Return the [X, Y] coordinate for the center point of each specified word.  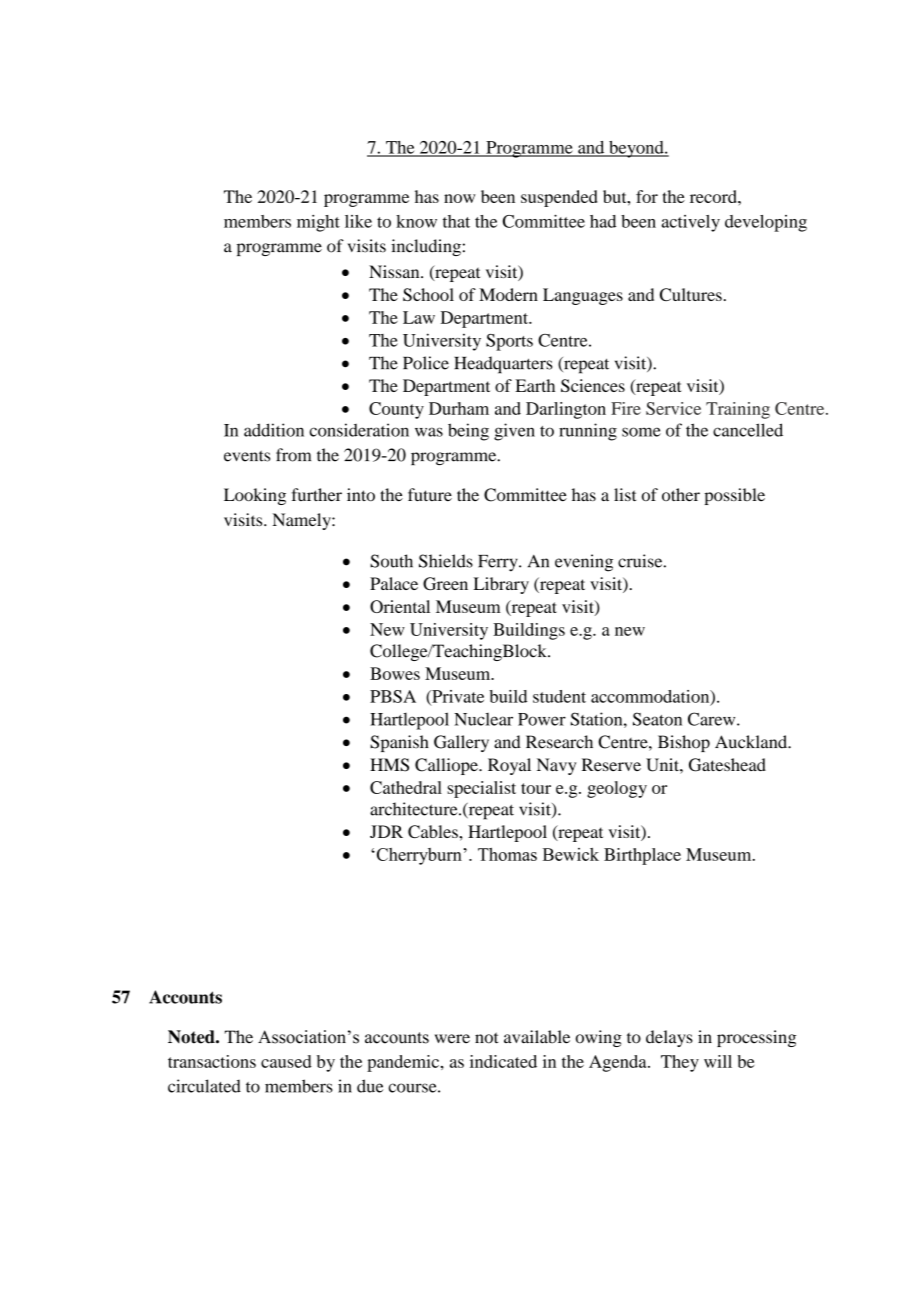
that [456, 221]
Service [673, 408]
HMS [389, 765]
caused [286, 1061]
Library [501, 585]
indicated [503, 1061]
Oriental [400, 606]
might [318, 223]
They [680, 1063]
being [468, 432]
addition [274, 430]
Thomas [507, 854]
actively [691, 223]
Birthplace [642, 856]
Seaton [657, 719]
